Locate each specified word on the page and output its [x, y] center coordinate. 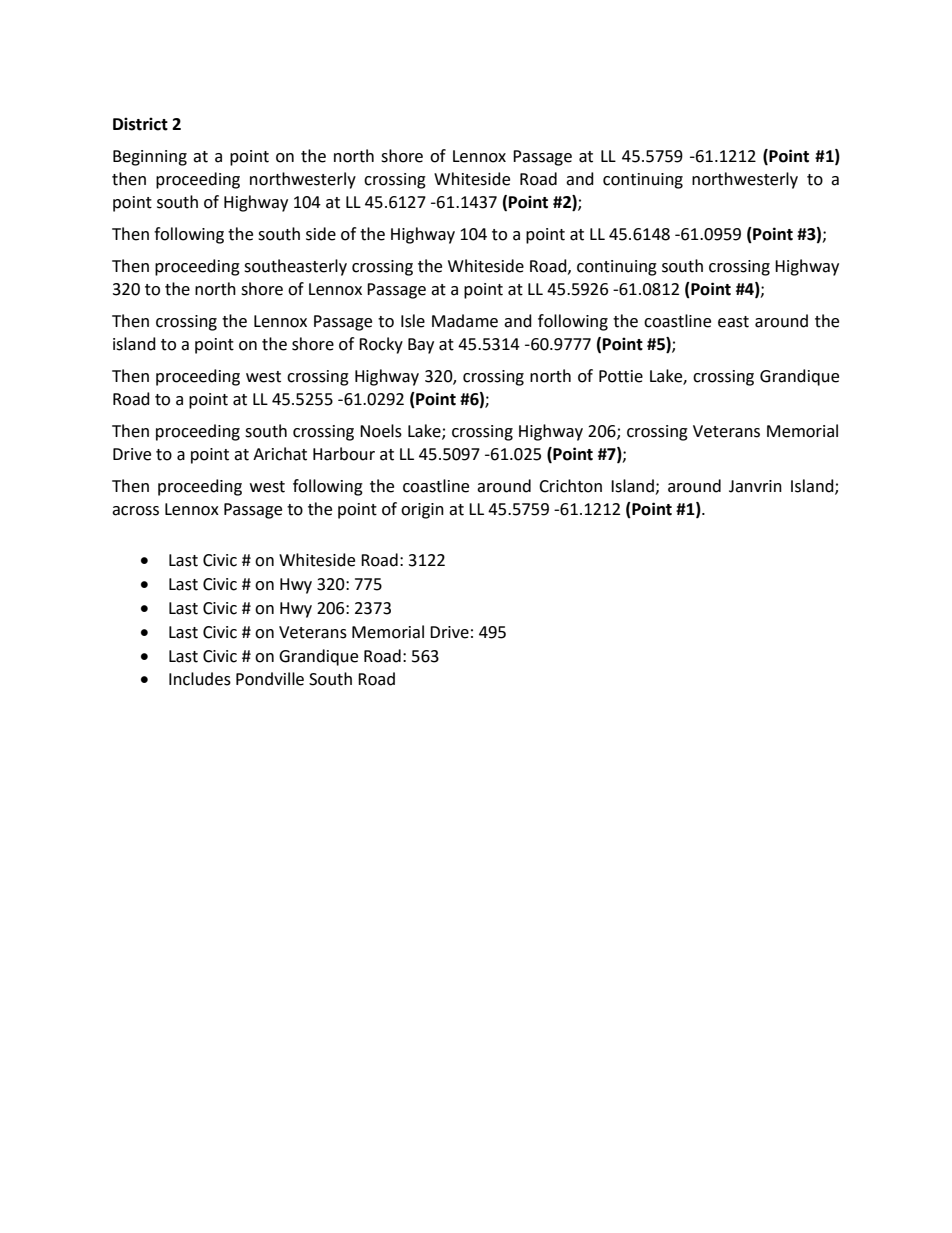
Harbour [344, 454]
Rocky [381, 345]
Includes [200, 679]
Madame [465, 321]
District [140, 124]
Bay [421, 346]
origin [422, 511]
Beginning [150, 158]
